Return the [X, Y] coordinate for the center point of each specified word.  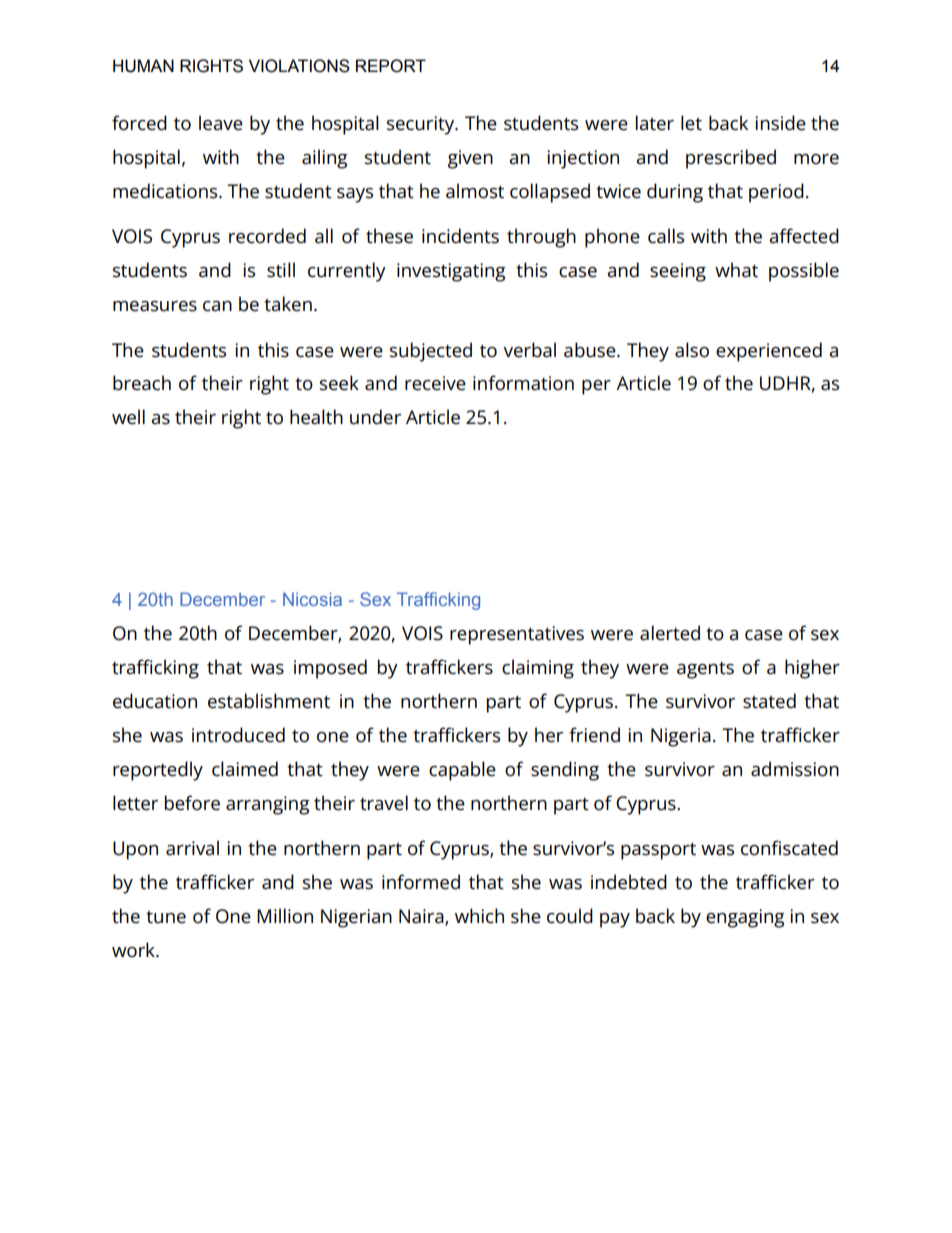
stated [769, 701]
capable [462, 771]
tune [166, 917]
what [736, 270]
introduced [238, 735]
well [128, 417]
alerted [670, 633]
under [375, 417]
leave [221, 123]
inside [780, 123]
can [217, 306]
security [422, 125]
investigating [451, 272]
